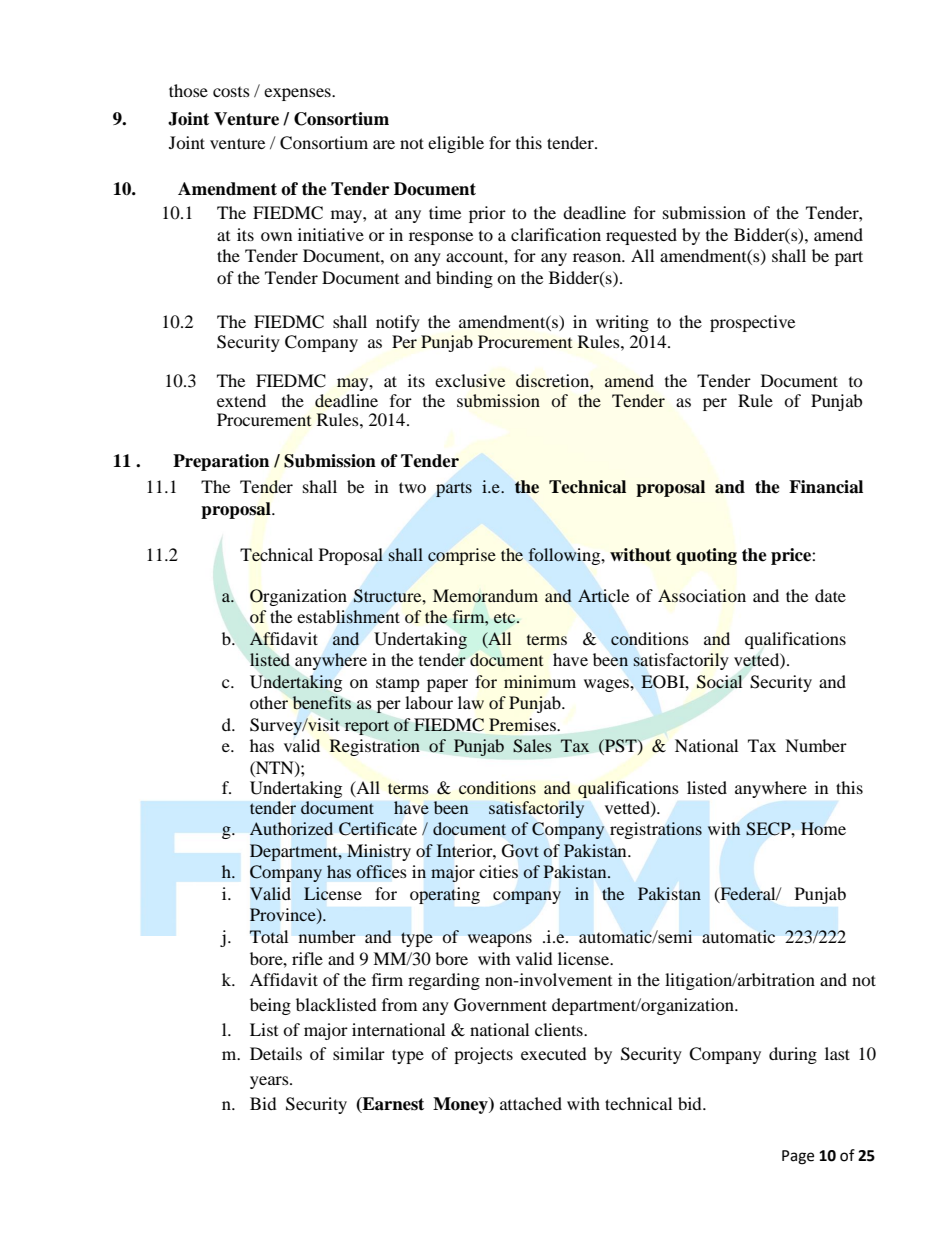  Describe the element at coordinates (456, 144) in the screenshot. I see `eligible` at that location.
